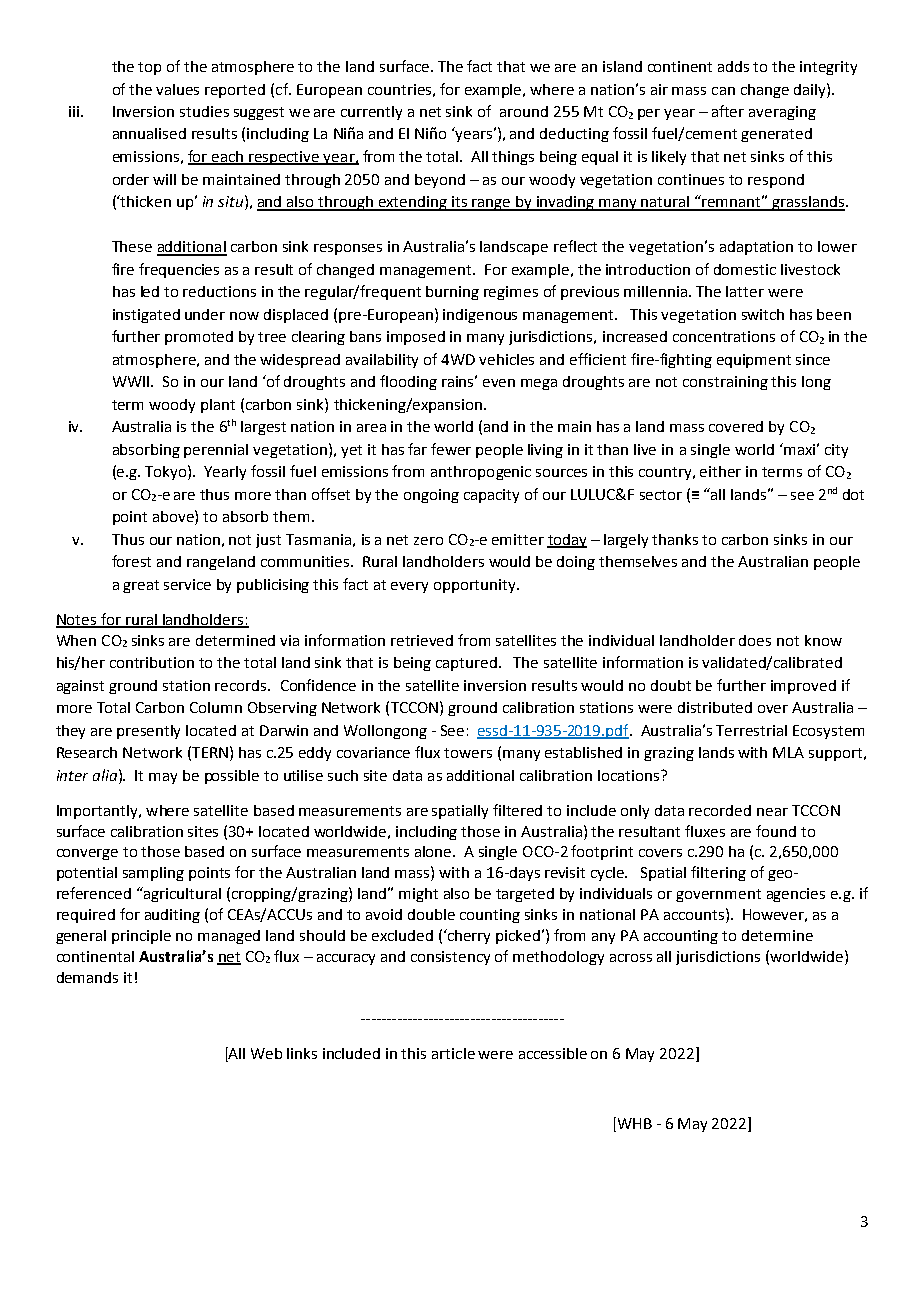  I want to click on averaging, so click(782, 113).
